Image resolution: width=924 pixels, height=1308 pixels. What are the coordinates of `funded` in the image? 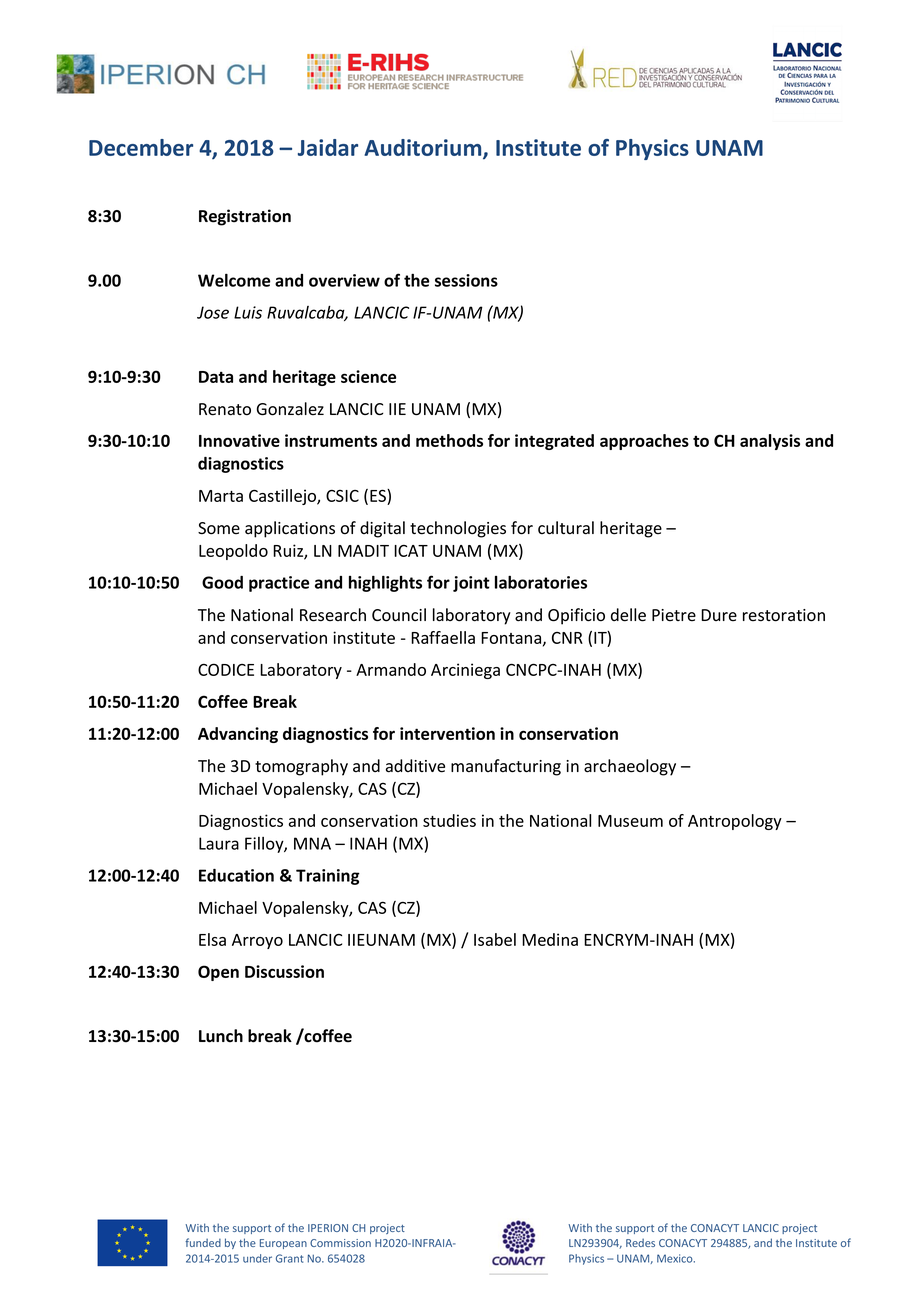 It's located at (203, 1242).
